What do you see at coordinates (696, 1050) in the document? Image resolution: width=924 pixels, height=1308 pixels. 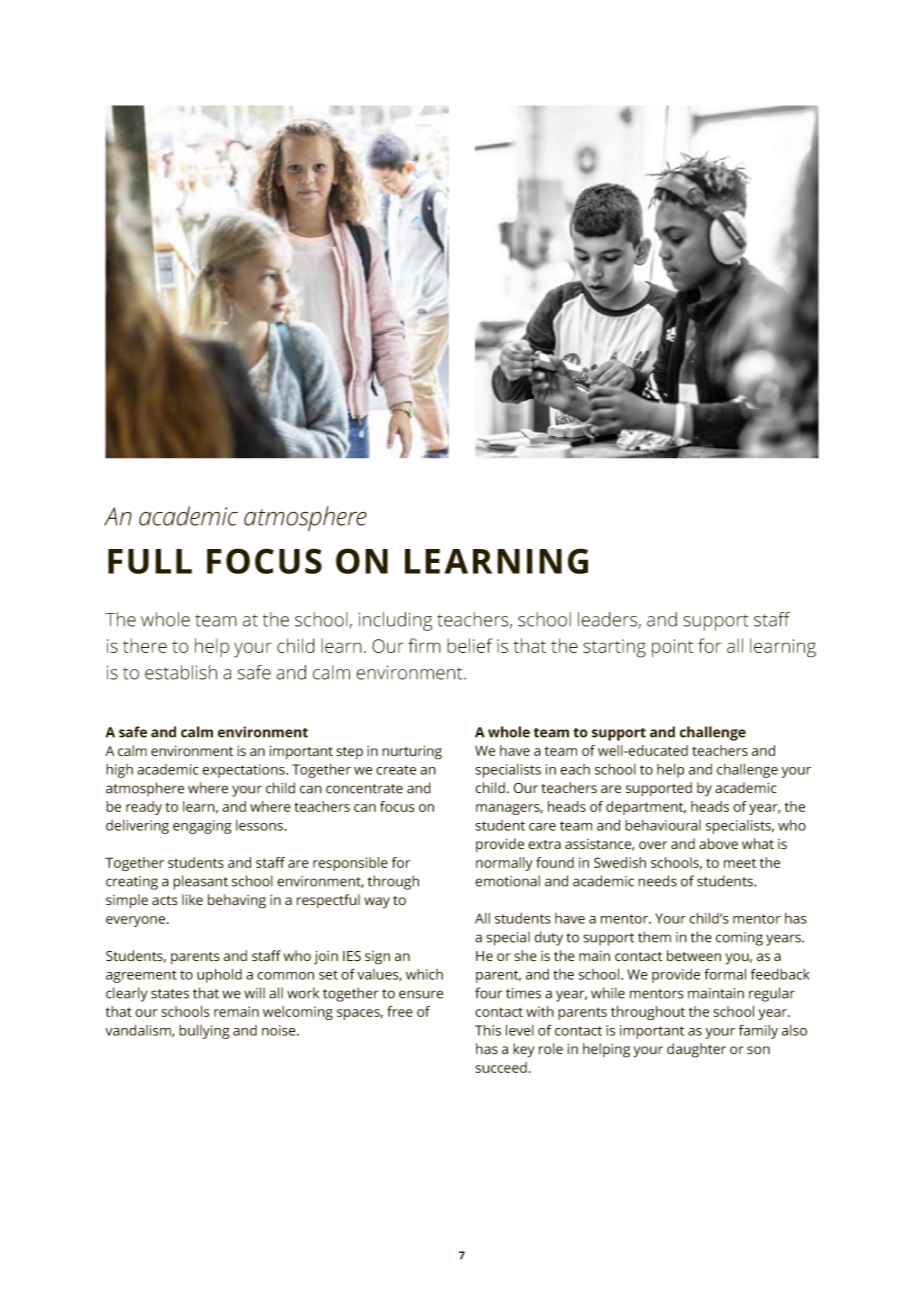 I see `daughter` at bounding box center [696, 1050].
